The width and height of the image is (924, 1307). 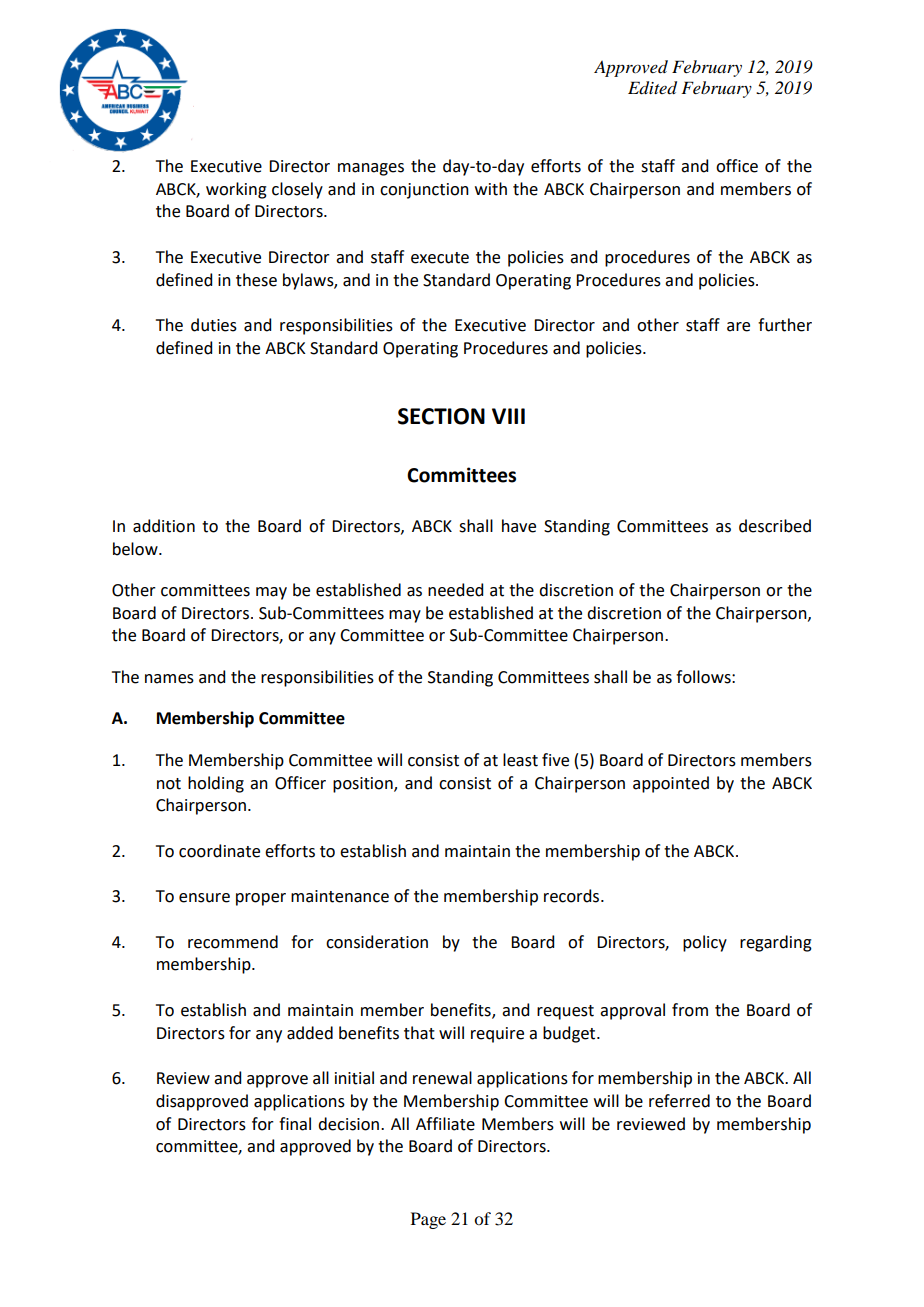 I want to click on appointed, so click(x=671, y=784).
